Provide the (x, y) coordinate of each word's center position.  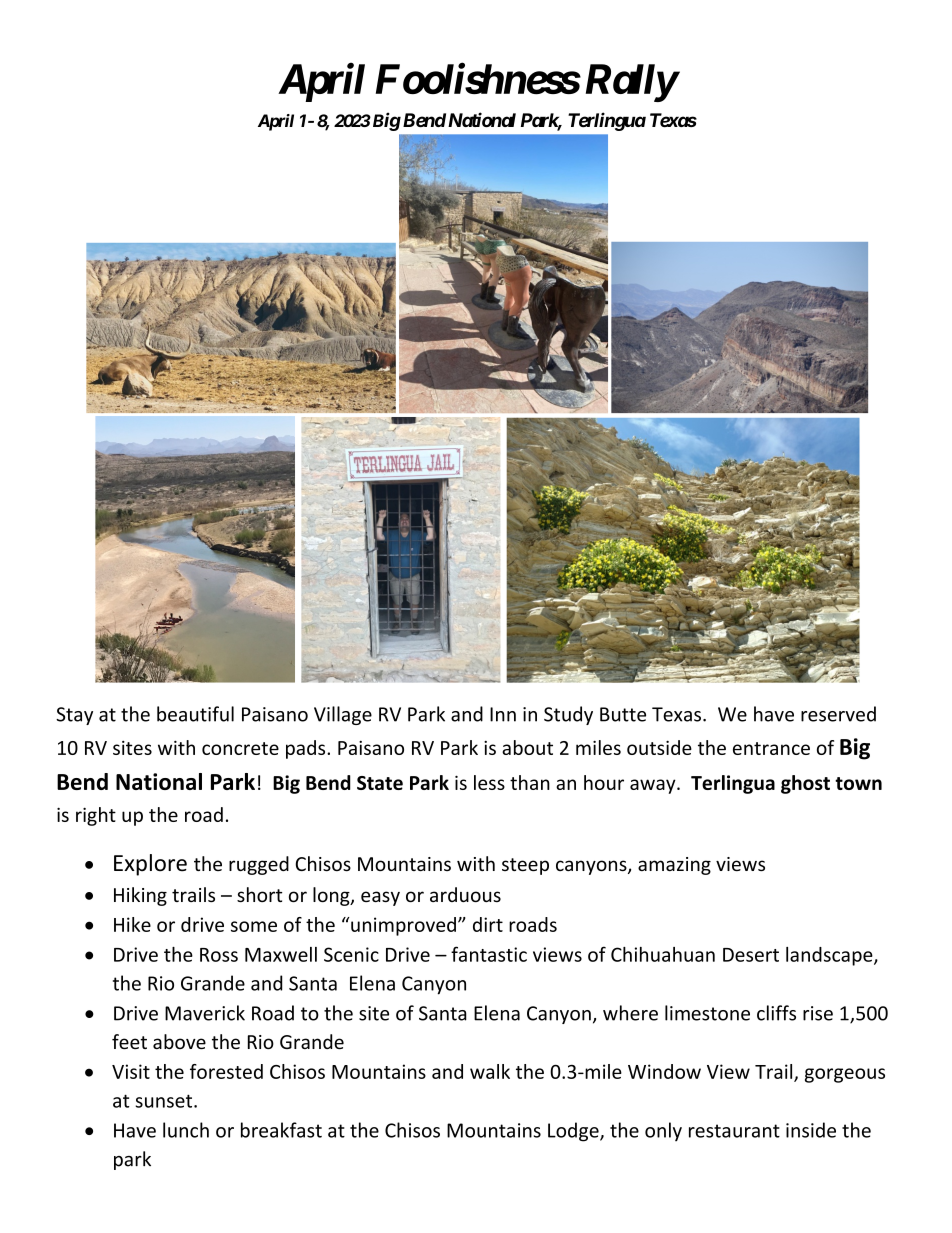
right (96, 816)
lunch (186, 1130)
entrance (771, 748)
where (630, 1013)
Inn (503, 714)
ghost (805, 784)
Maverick (205, 1013)
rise (818, 1013)
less (489, 782)
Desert (751, 955)
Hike (132, 924)
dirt (488, 924)
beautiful (195, 714)
